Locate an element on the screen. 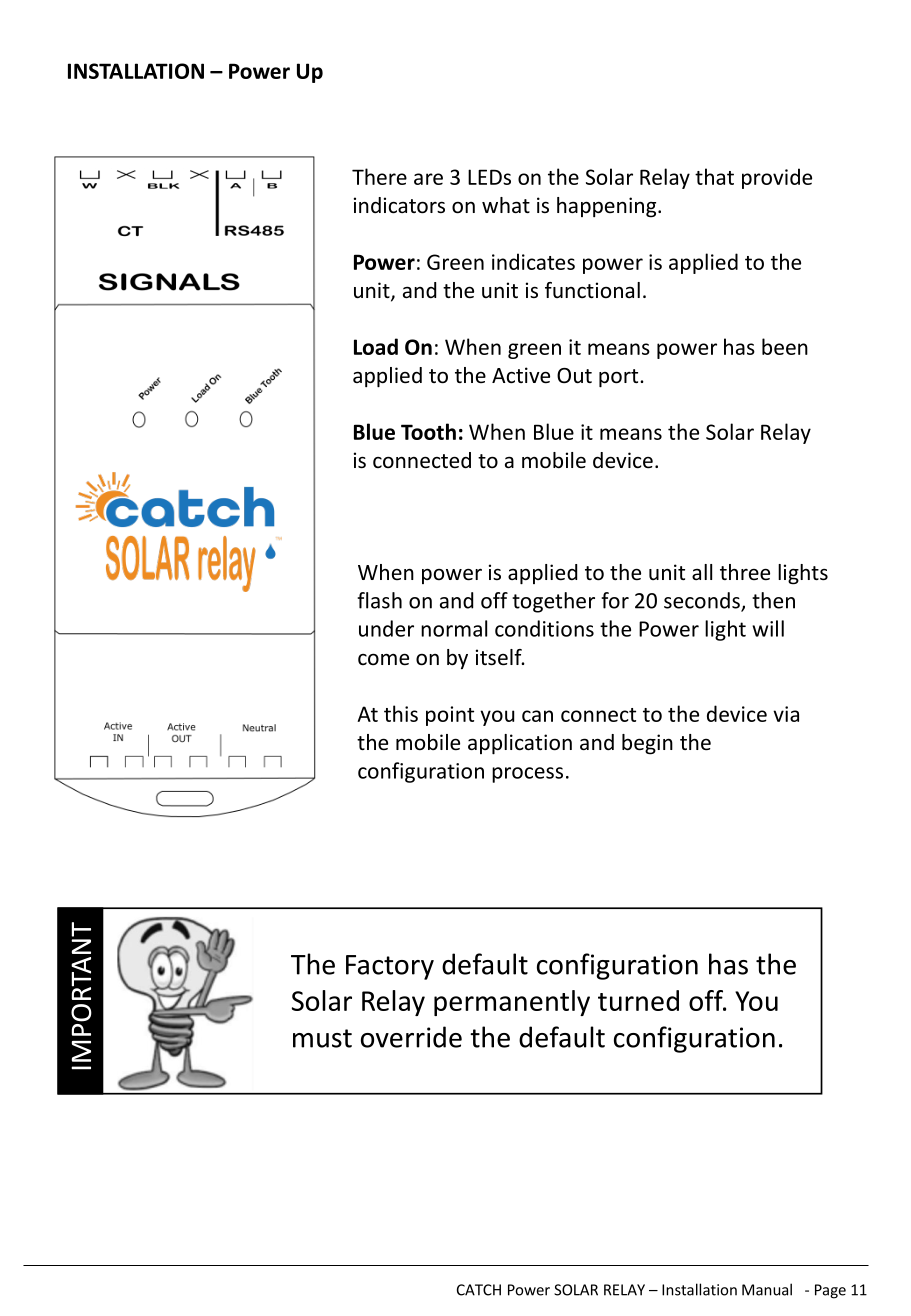 The image size is (911, 1316). three is located at coordinates (745, 572).
